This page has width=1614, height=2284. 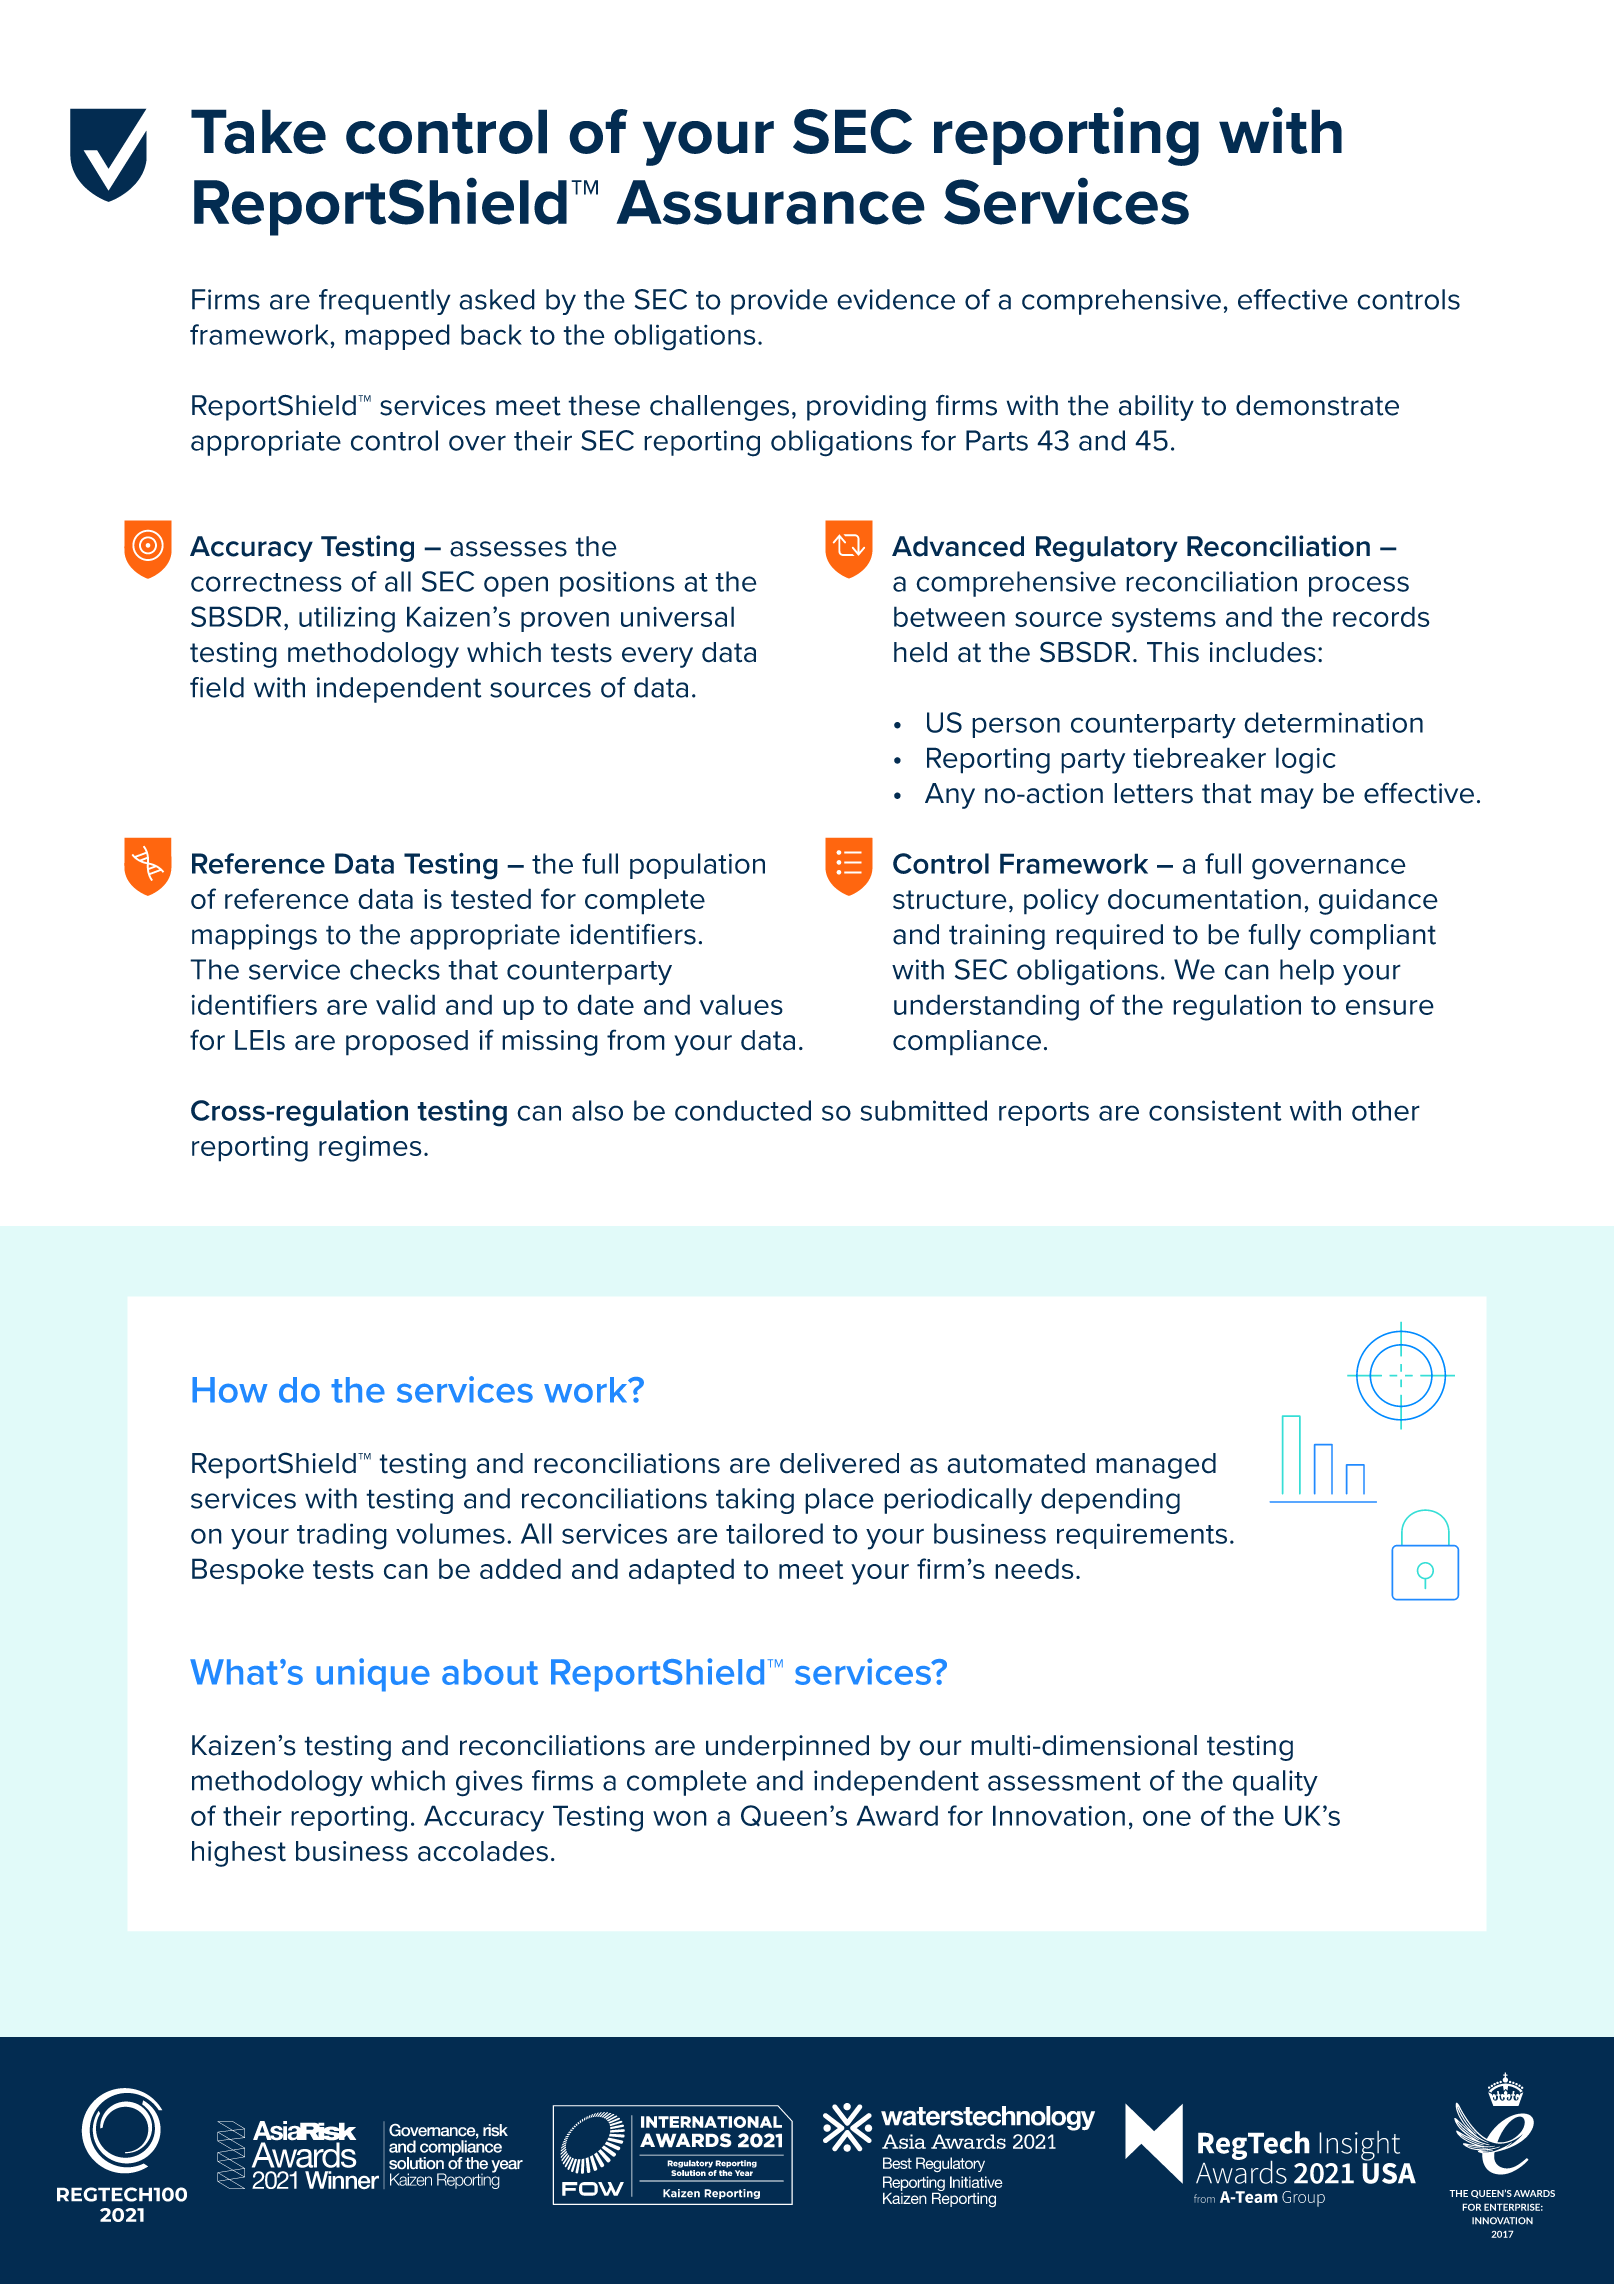 I want to click on Assurance, so click(x=770, y=202).
